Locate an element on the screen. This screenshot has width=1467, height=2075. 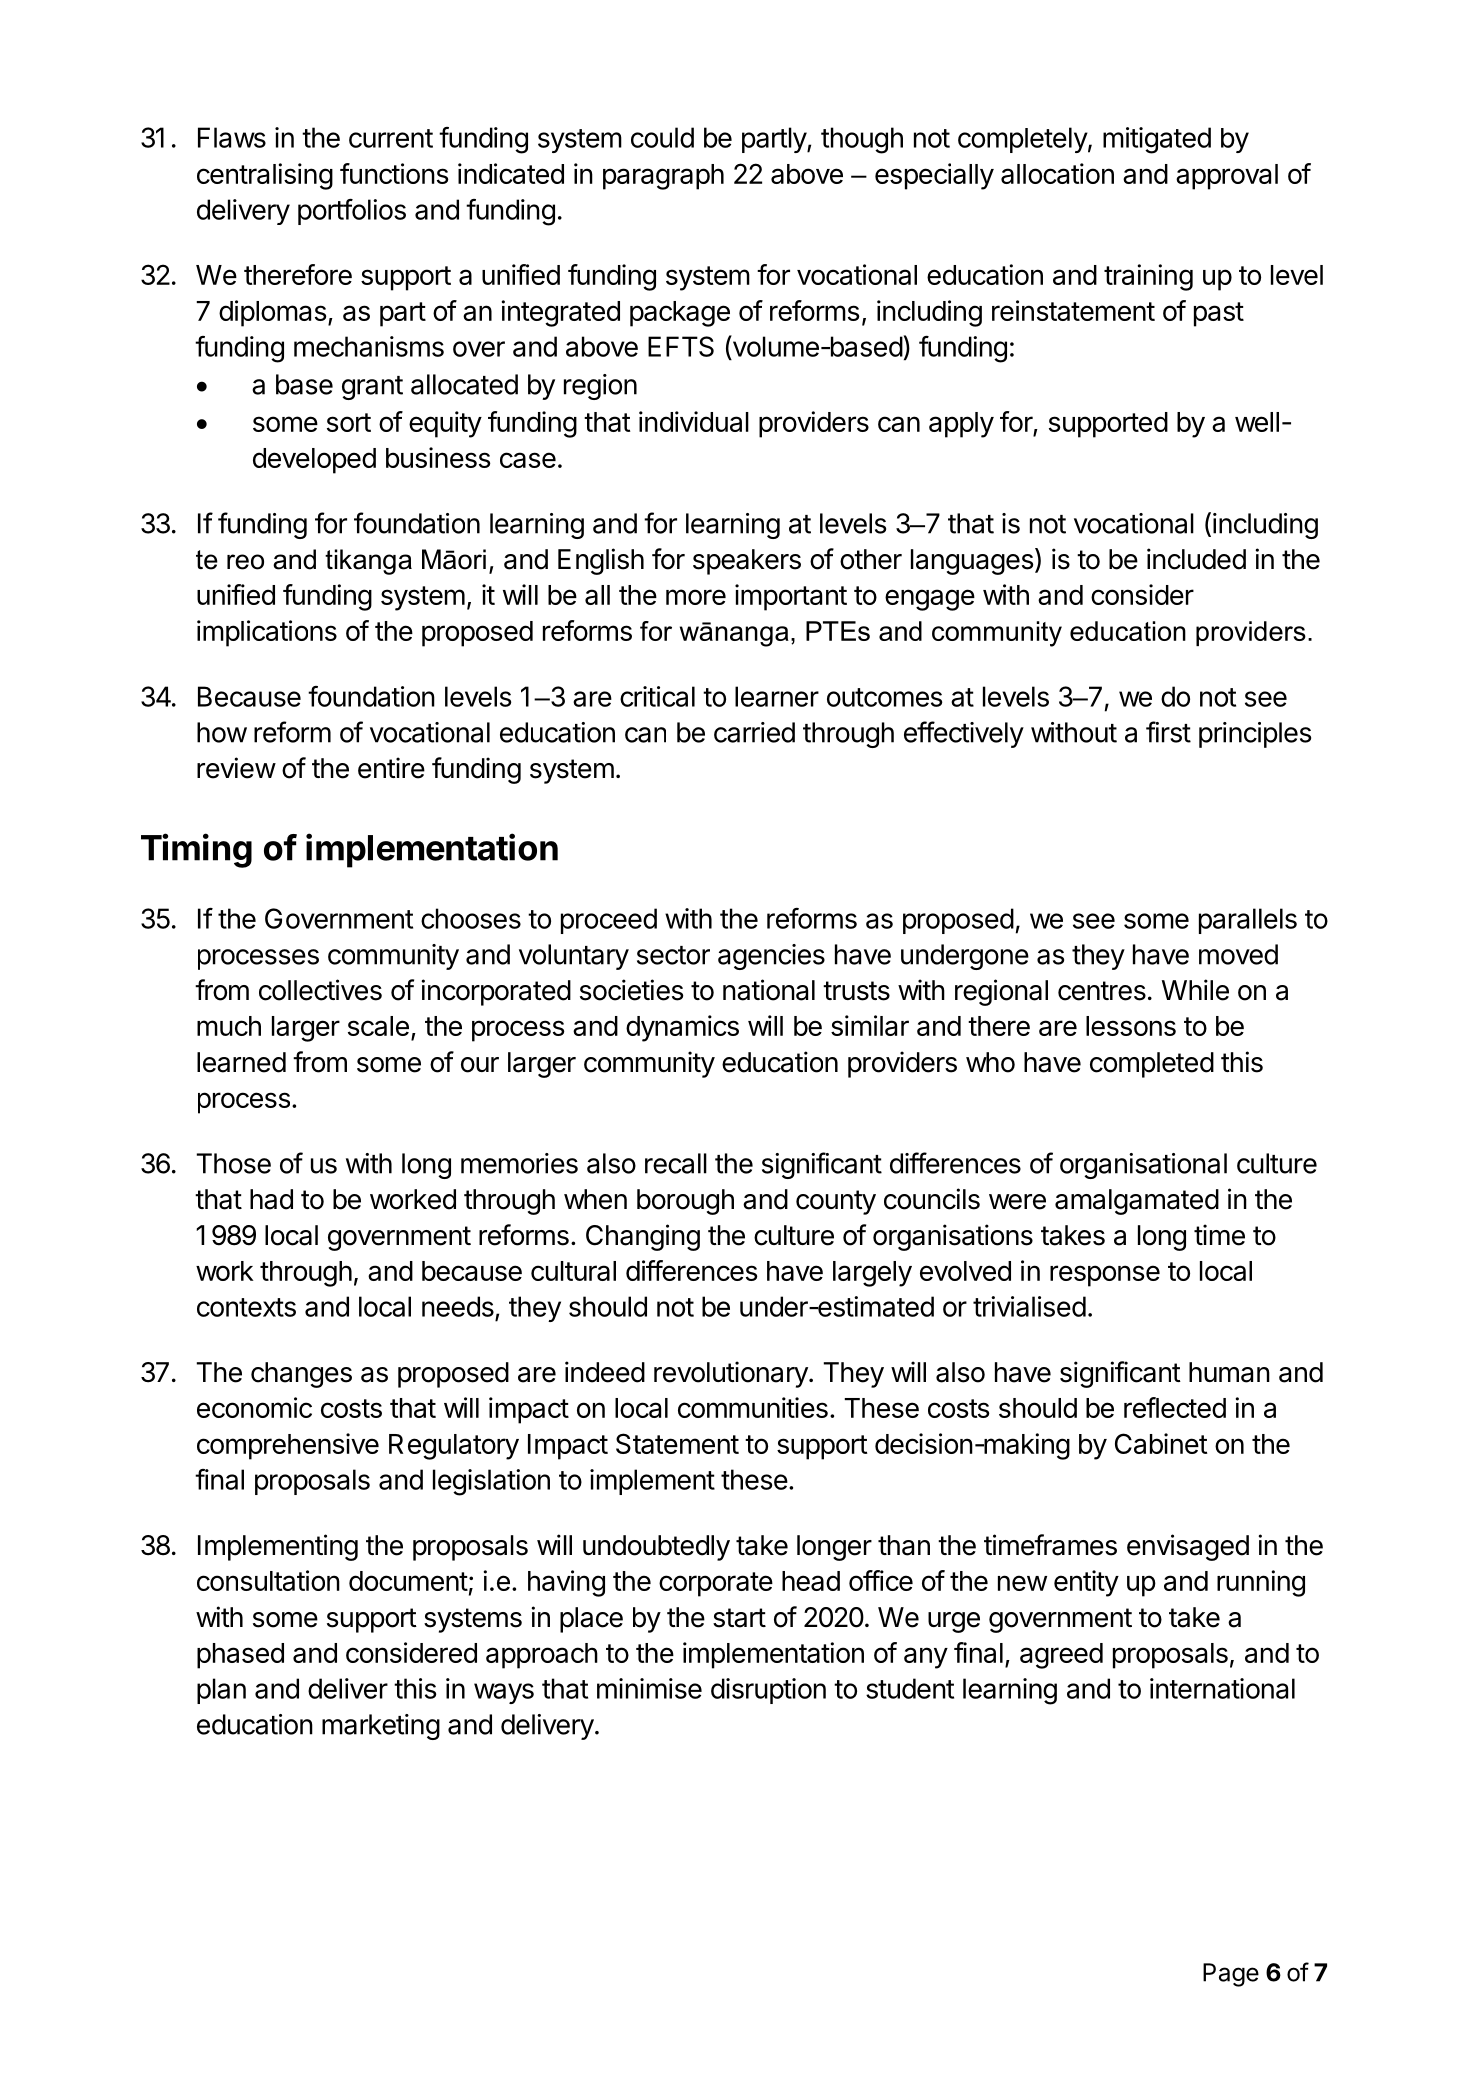
entire is located at coordinates (391, 768).
